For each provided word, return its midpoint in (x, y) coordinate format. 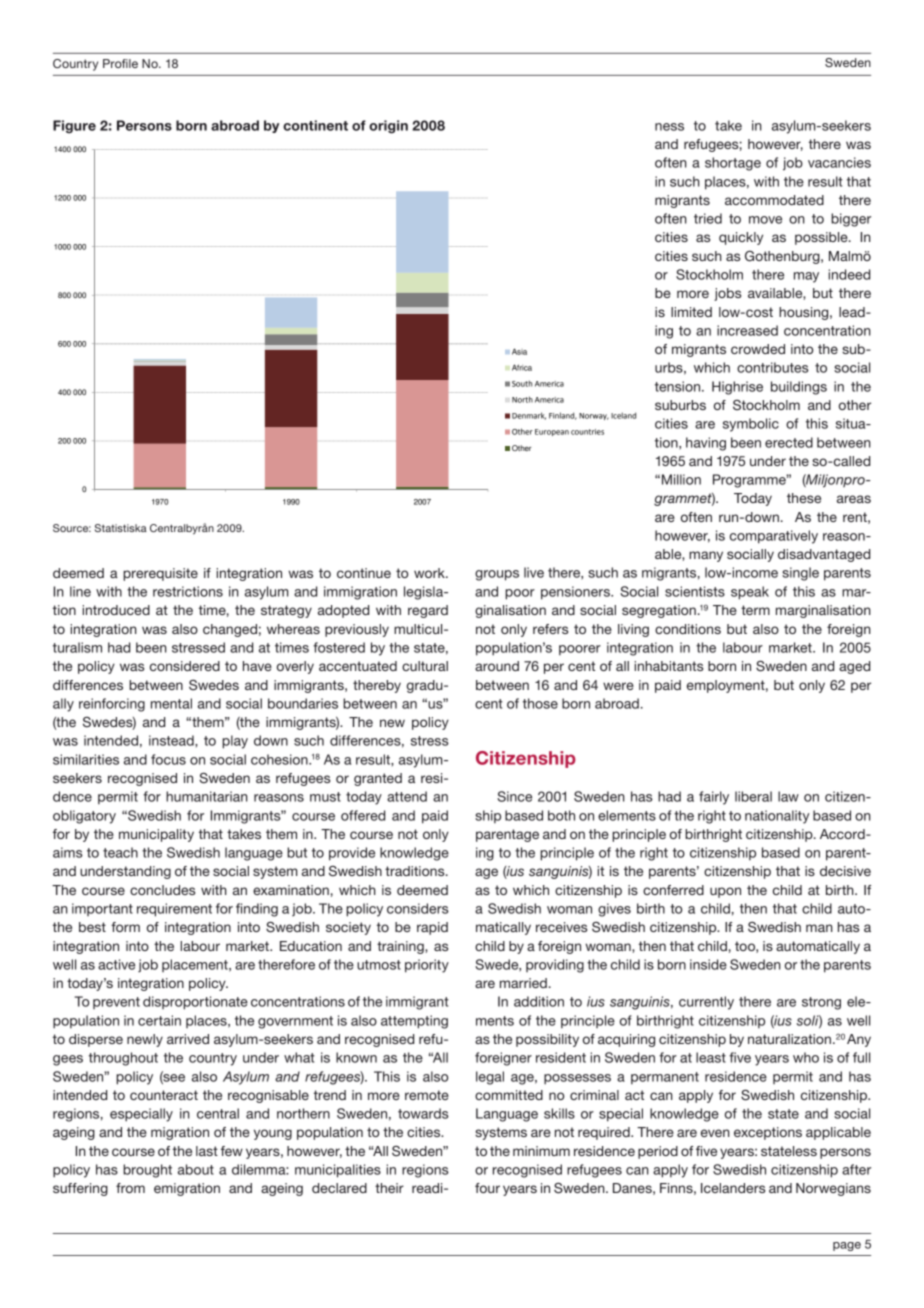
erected (789, 442)
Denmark (529, 416)
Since (514, 796)
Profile (120, 63)
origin (388, 127)
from (130, 1188)
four (487, 1188)
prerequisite (160, 574)
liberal (753, 796)
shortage (733, 164)
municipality (156, 835)
